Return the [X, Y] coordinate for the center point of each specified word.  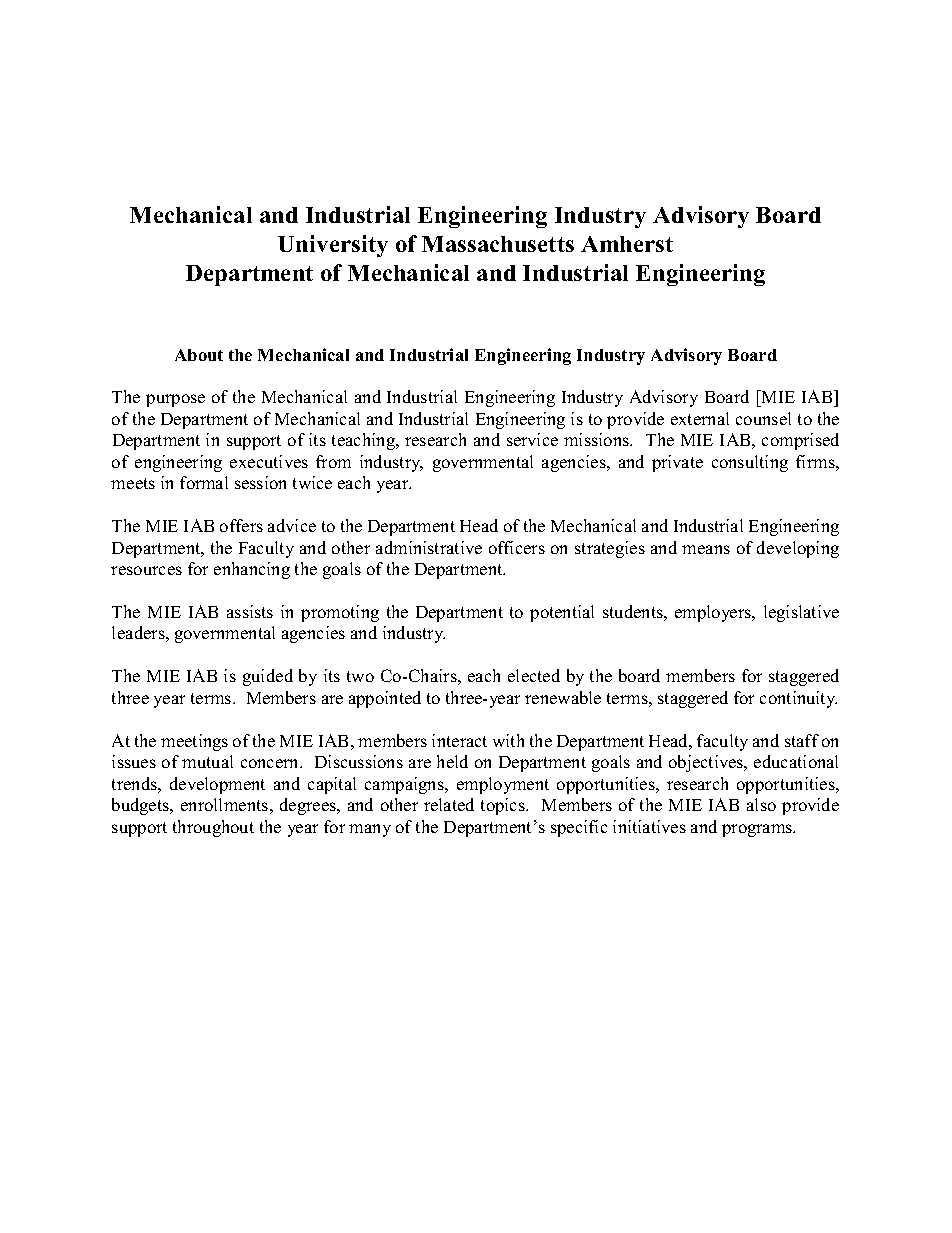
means [706, 549]
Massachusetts [498, 244]
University [333, 246]
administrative [429, 547]
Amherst [627, 244]
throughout [213, 828]
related [449, 804]
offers [241, 525]
